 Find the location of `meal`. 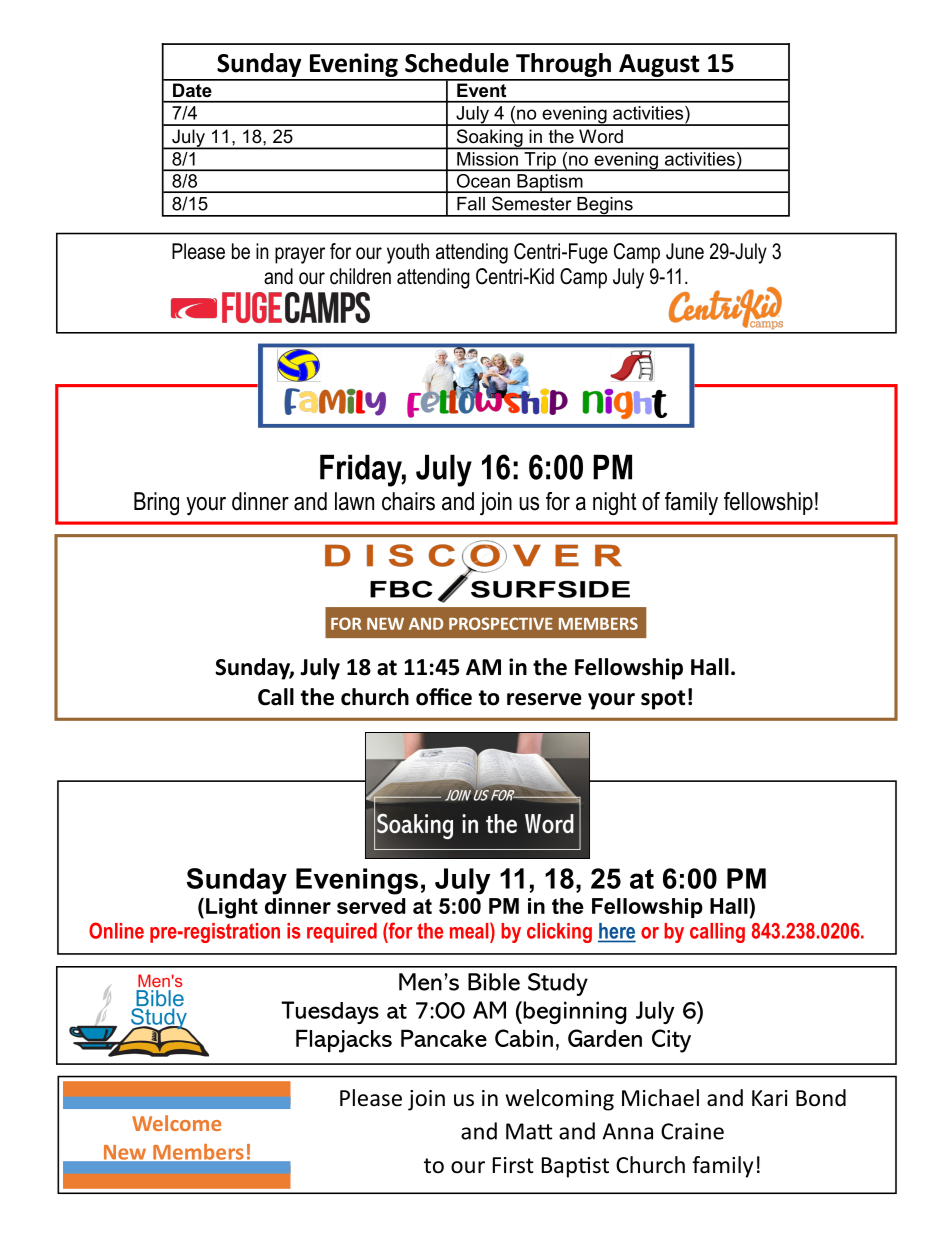

meal is located at coordinates (470, 930).
